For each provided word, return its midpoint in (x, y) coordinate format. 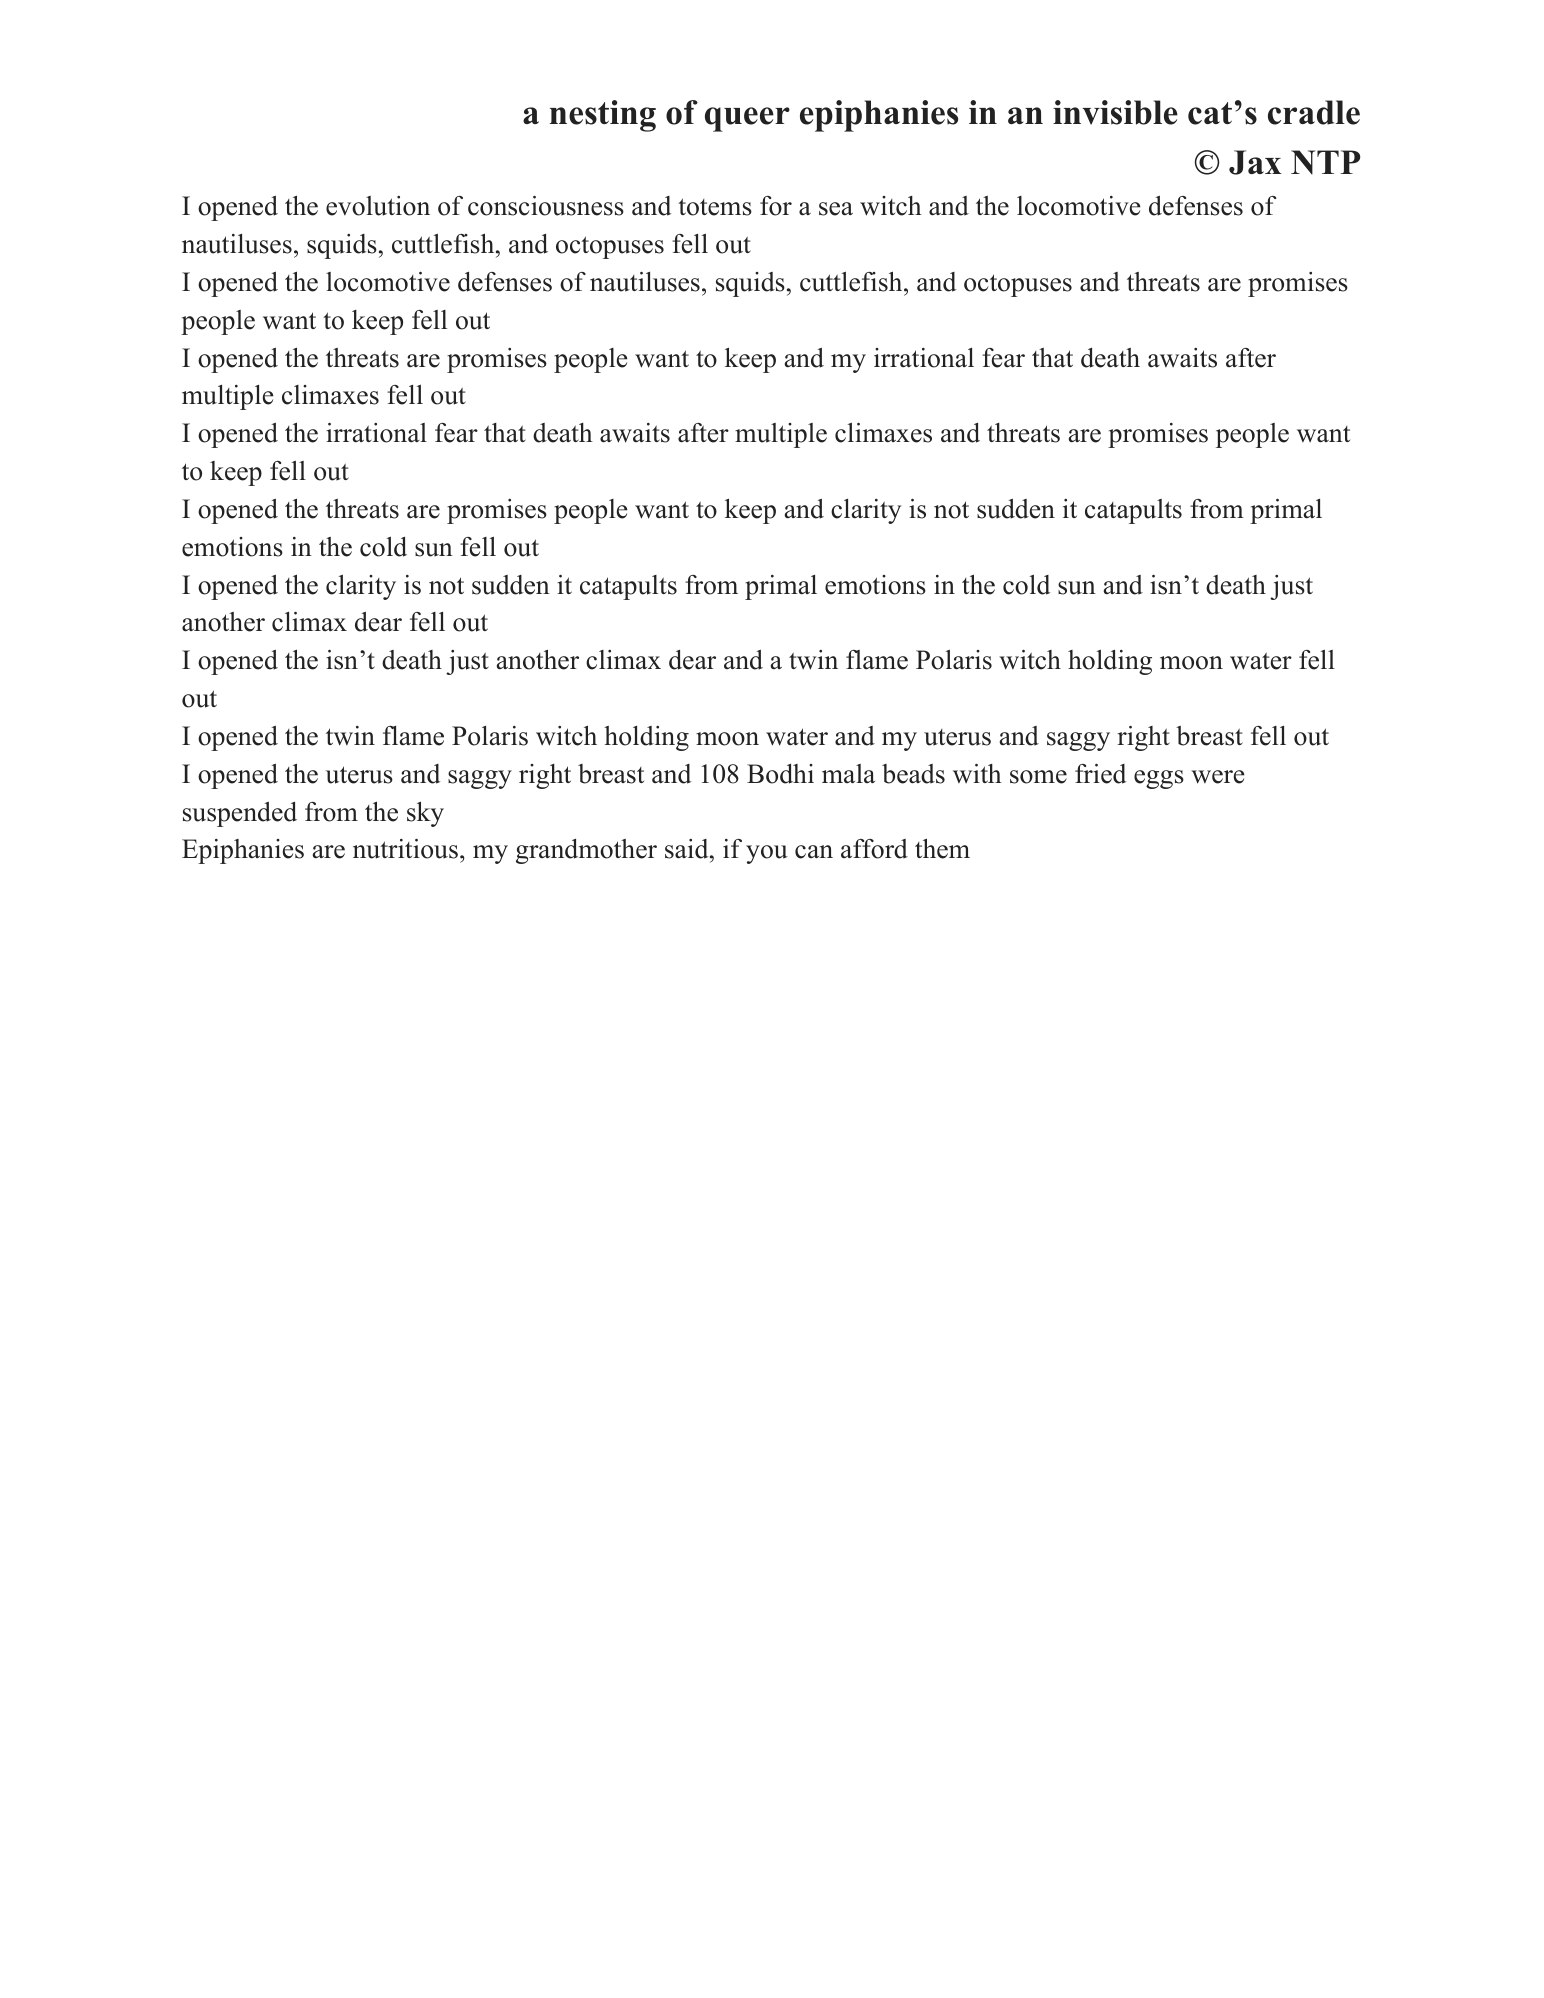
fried (1100, 774)
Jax (1255, 162)
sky (425, 814)
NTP (1325, 162)
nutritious (405, 849)
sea (836, 209)
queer (747, 119)
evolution (378, 206)
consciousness (546, 206)
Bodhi (780, 774)
